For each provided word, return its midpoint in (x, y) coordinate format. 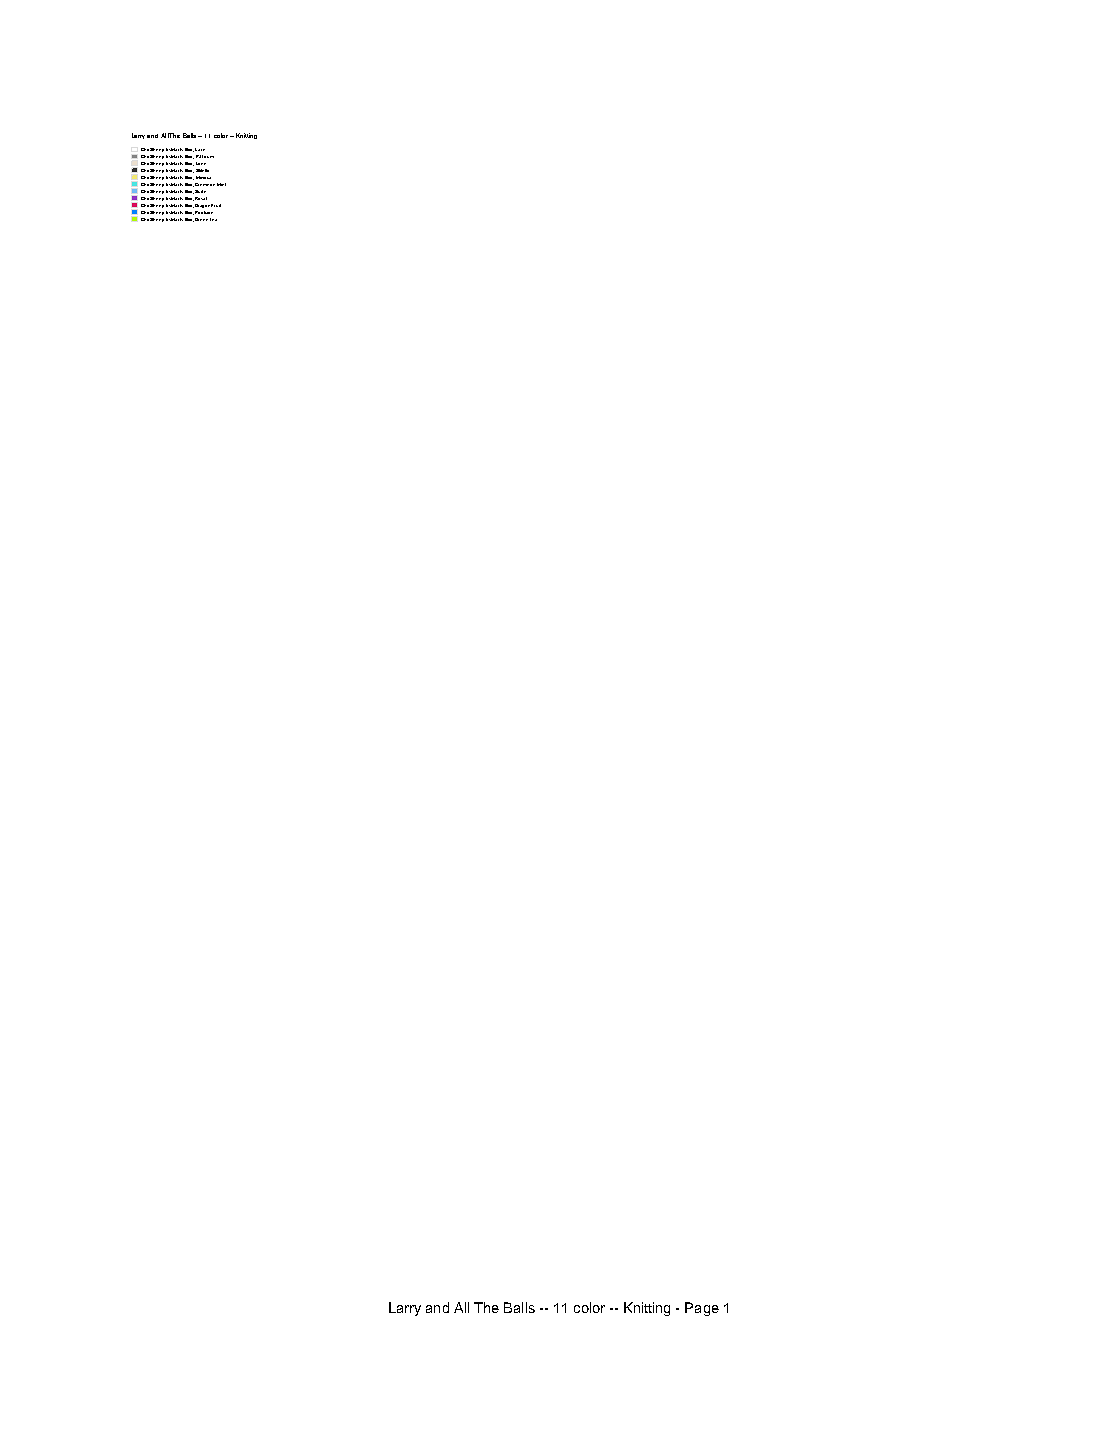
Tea (213, 219)
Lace (200, 149)
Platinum (205, 156)
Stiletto (202, 170)
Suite (200, 191)
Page (702, 1309)
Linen (201, 163)
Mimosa (203, 177)
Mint (221, 184)
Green (201, 219)
